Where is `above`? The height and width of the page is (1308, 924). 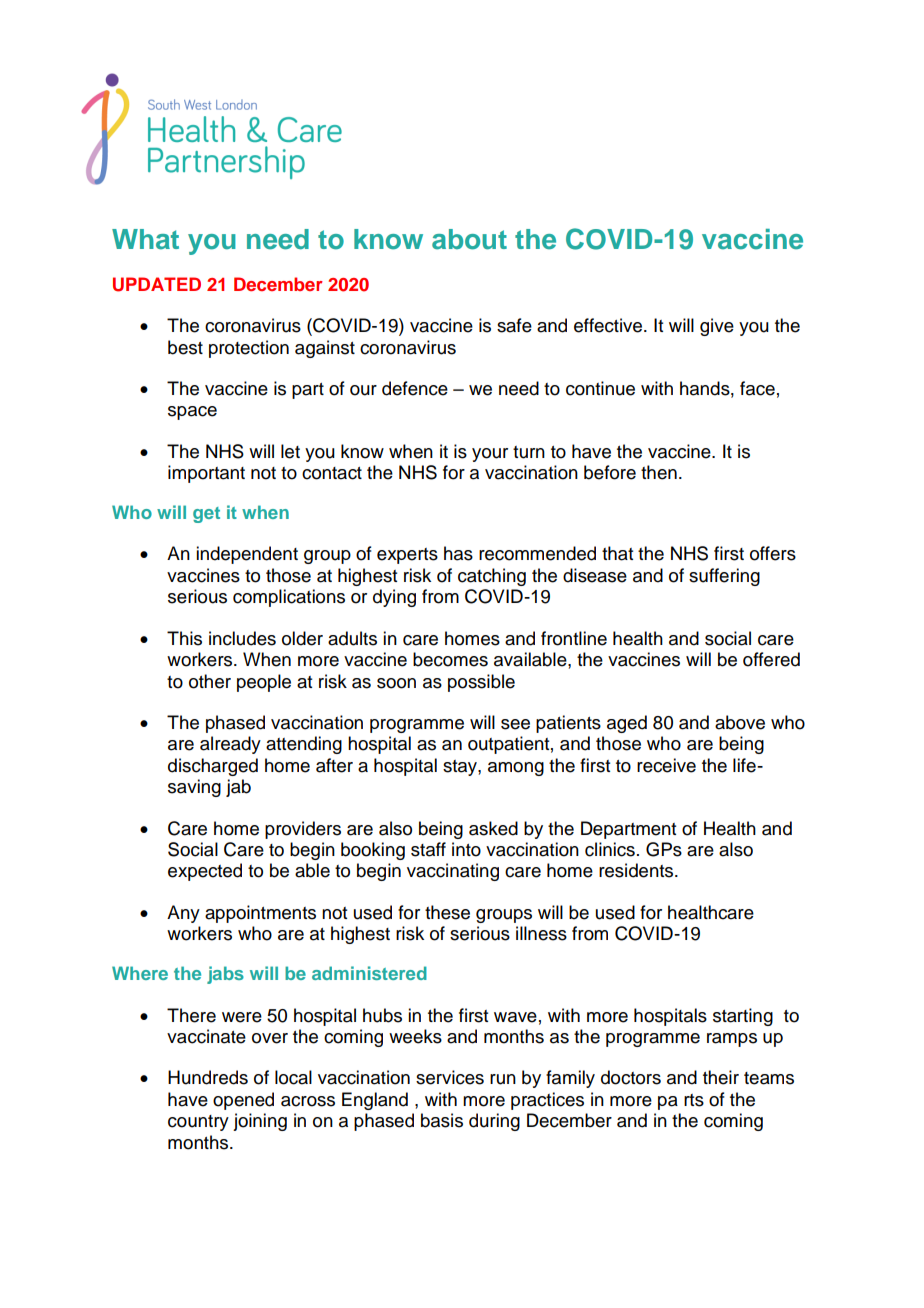 above is located at coordinates (740, 722).
